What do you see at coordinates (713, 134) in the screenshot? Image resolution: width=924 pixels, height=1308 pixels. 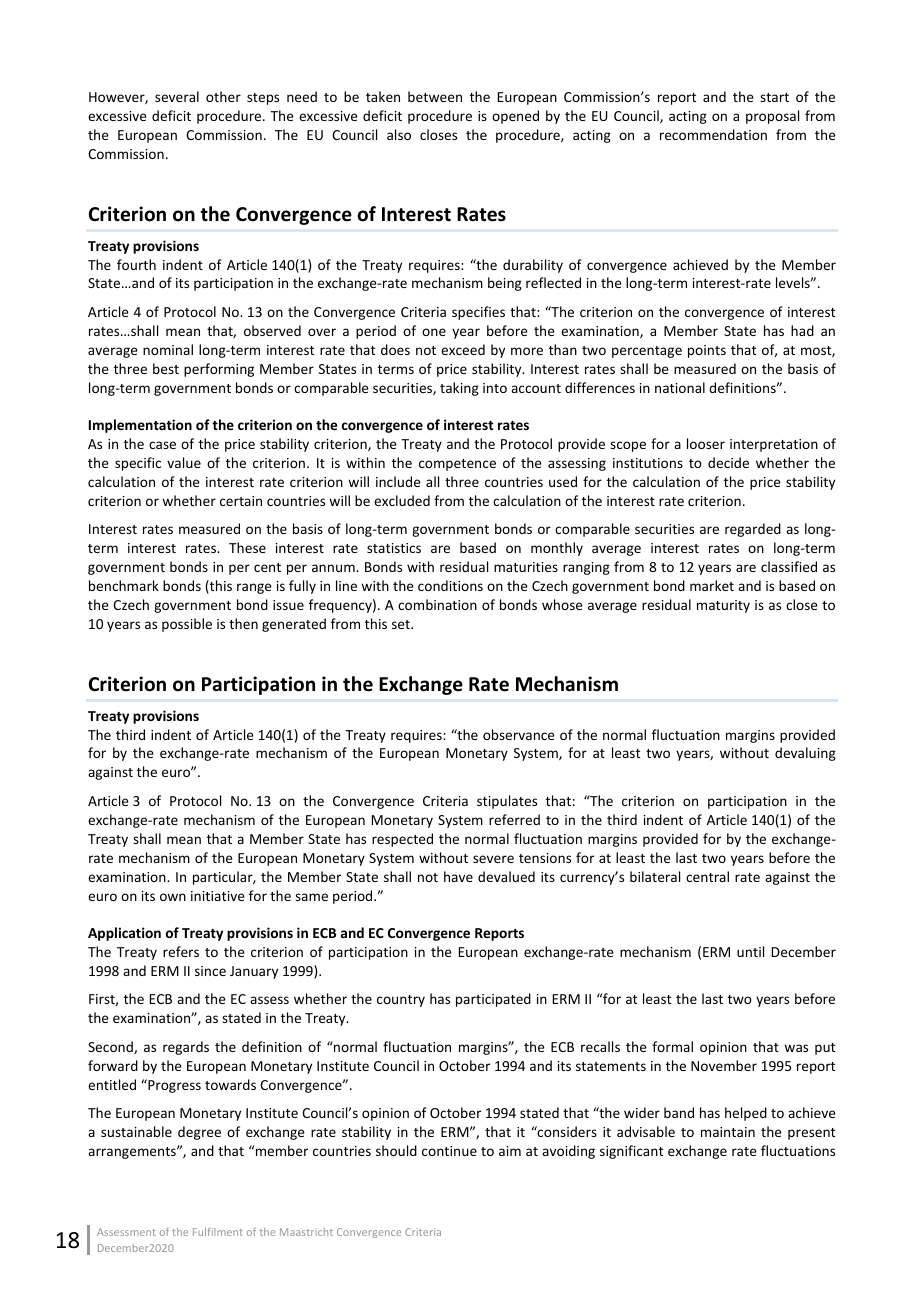 I see `recommendation` at bounding box center [713, 134].
